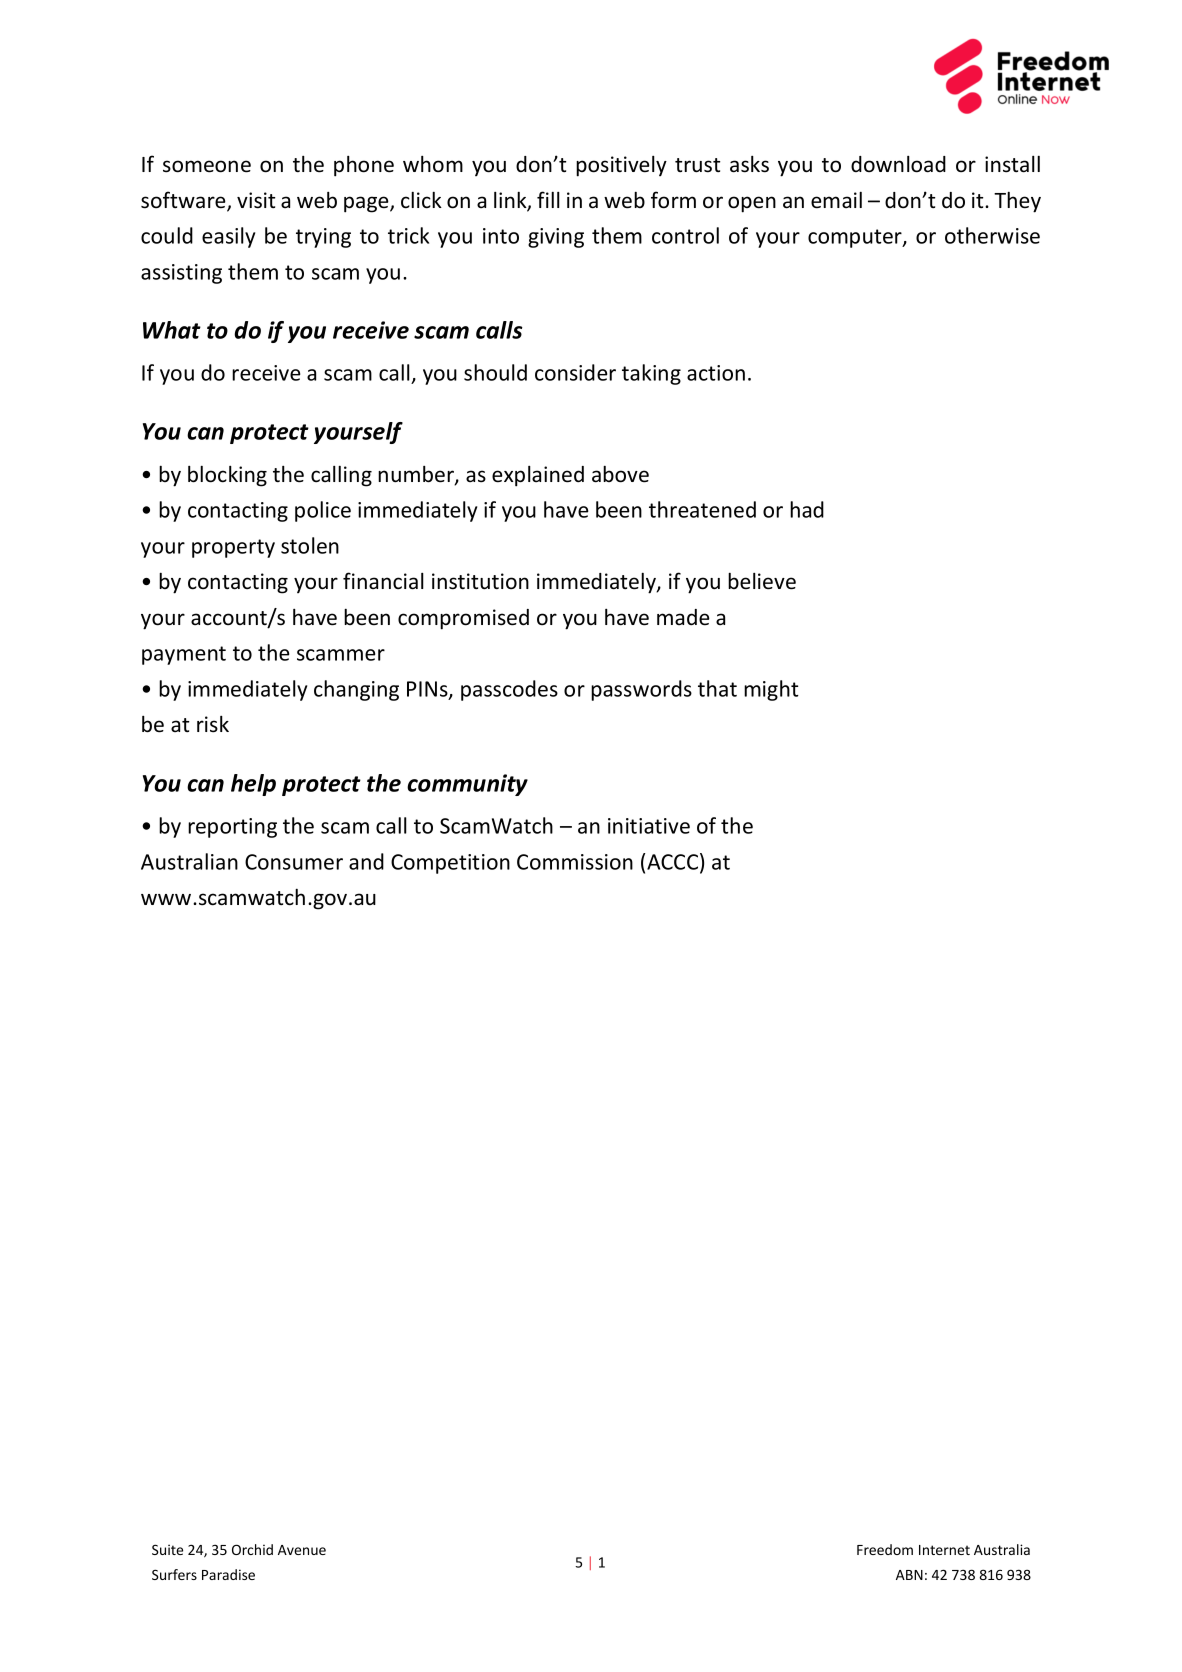 The image size is (1182, 1672). Describe the element at coordinates (898, 164) in the screenshot. I see `download` at that location.
